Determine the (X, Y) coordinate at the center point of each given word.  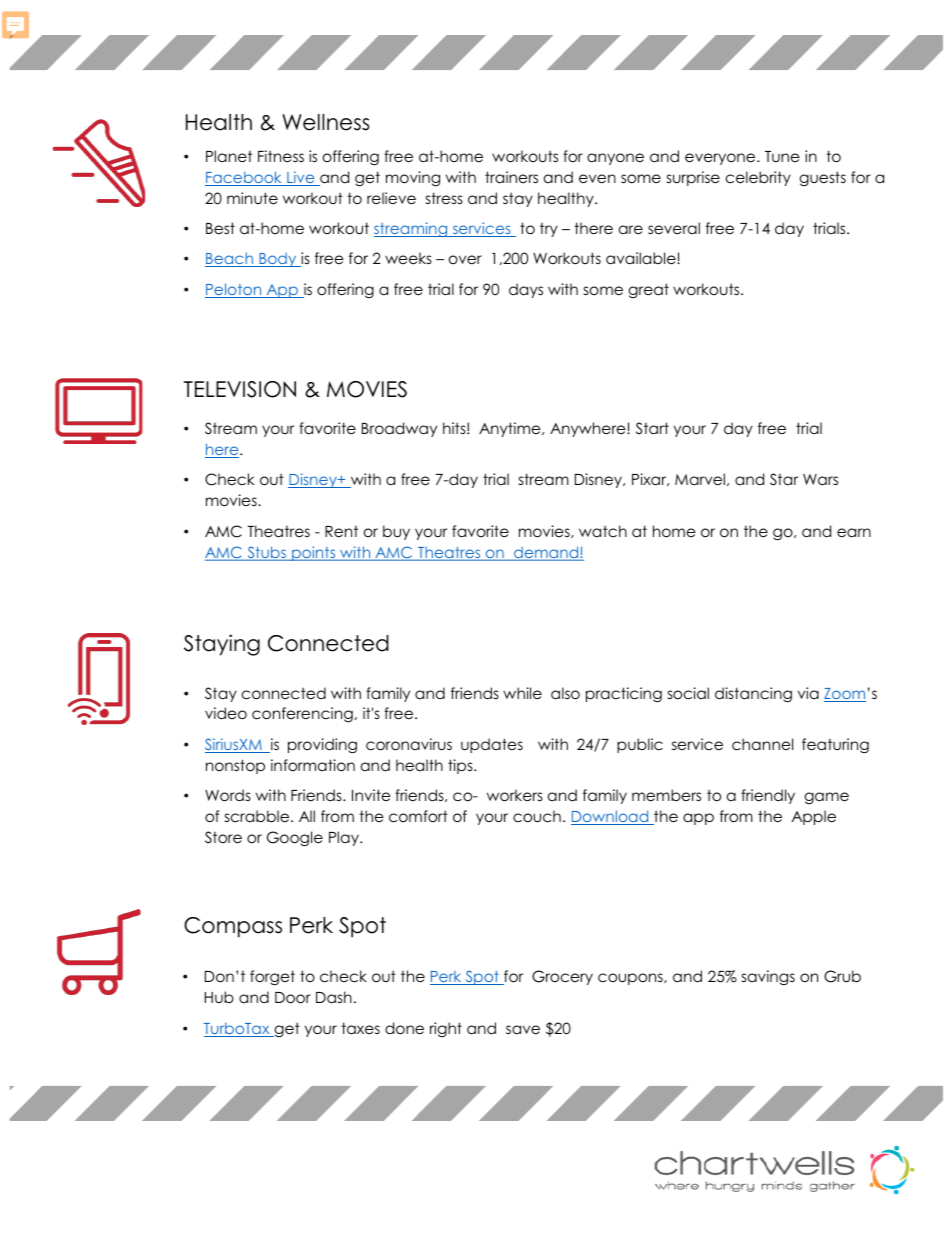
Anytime (511, 429)
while (522, 693)
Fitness (281, 156)
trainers (511, 177)
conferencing (302, 715)
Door (293, 998)
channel (762, 744)
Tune (782, 156)
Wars (820, 479)
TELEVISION (240, 389)
